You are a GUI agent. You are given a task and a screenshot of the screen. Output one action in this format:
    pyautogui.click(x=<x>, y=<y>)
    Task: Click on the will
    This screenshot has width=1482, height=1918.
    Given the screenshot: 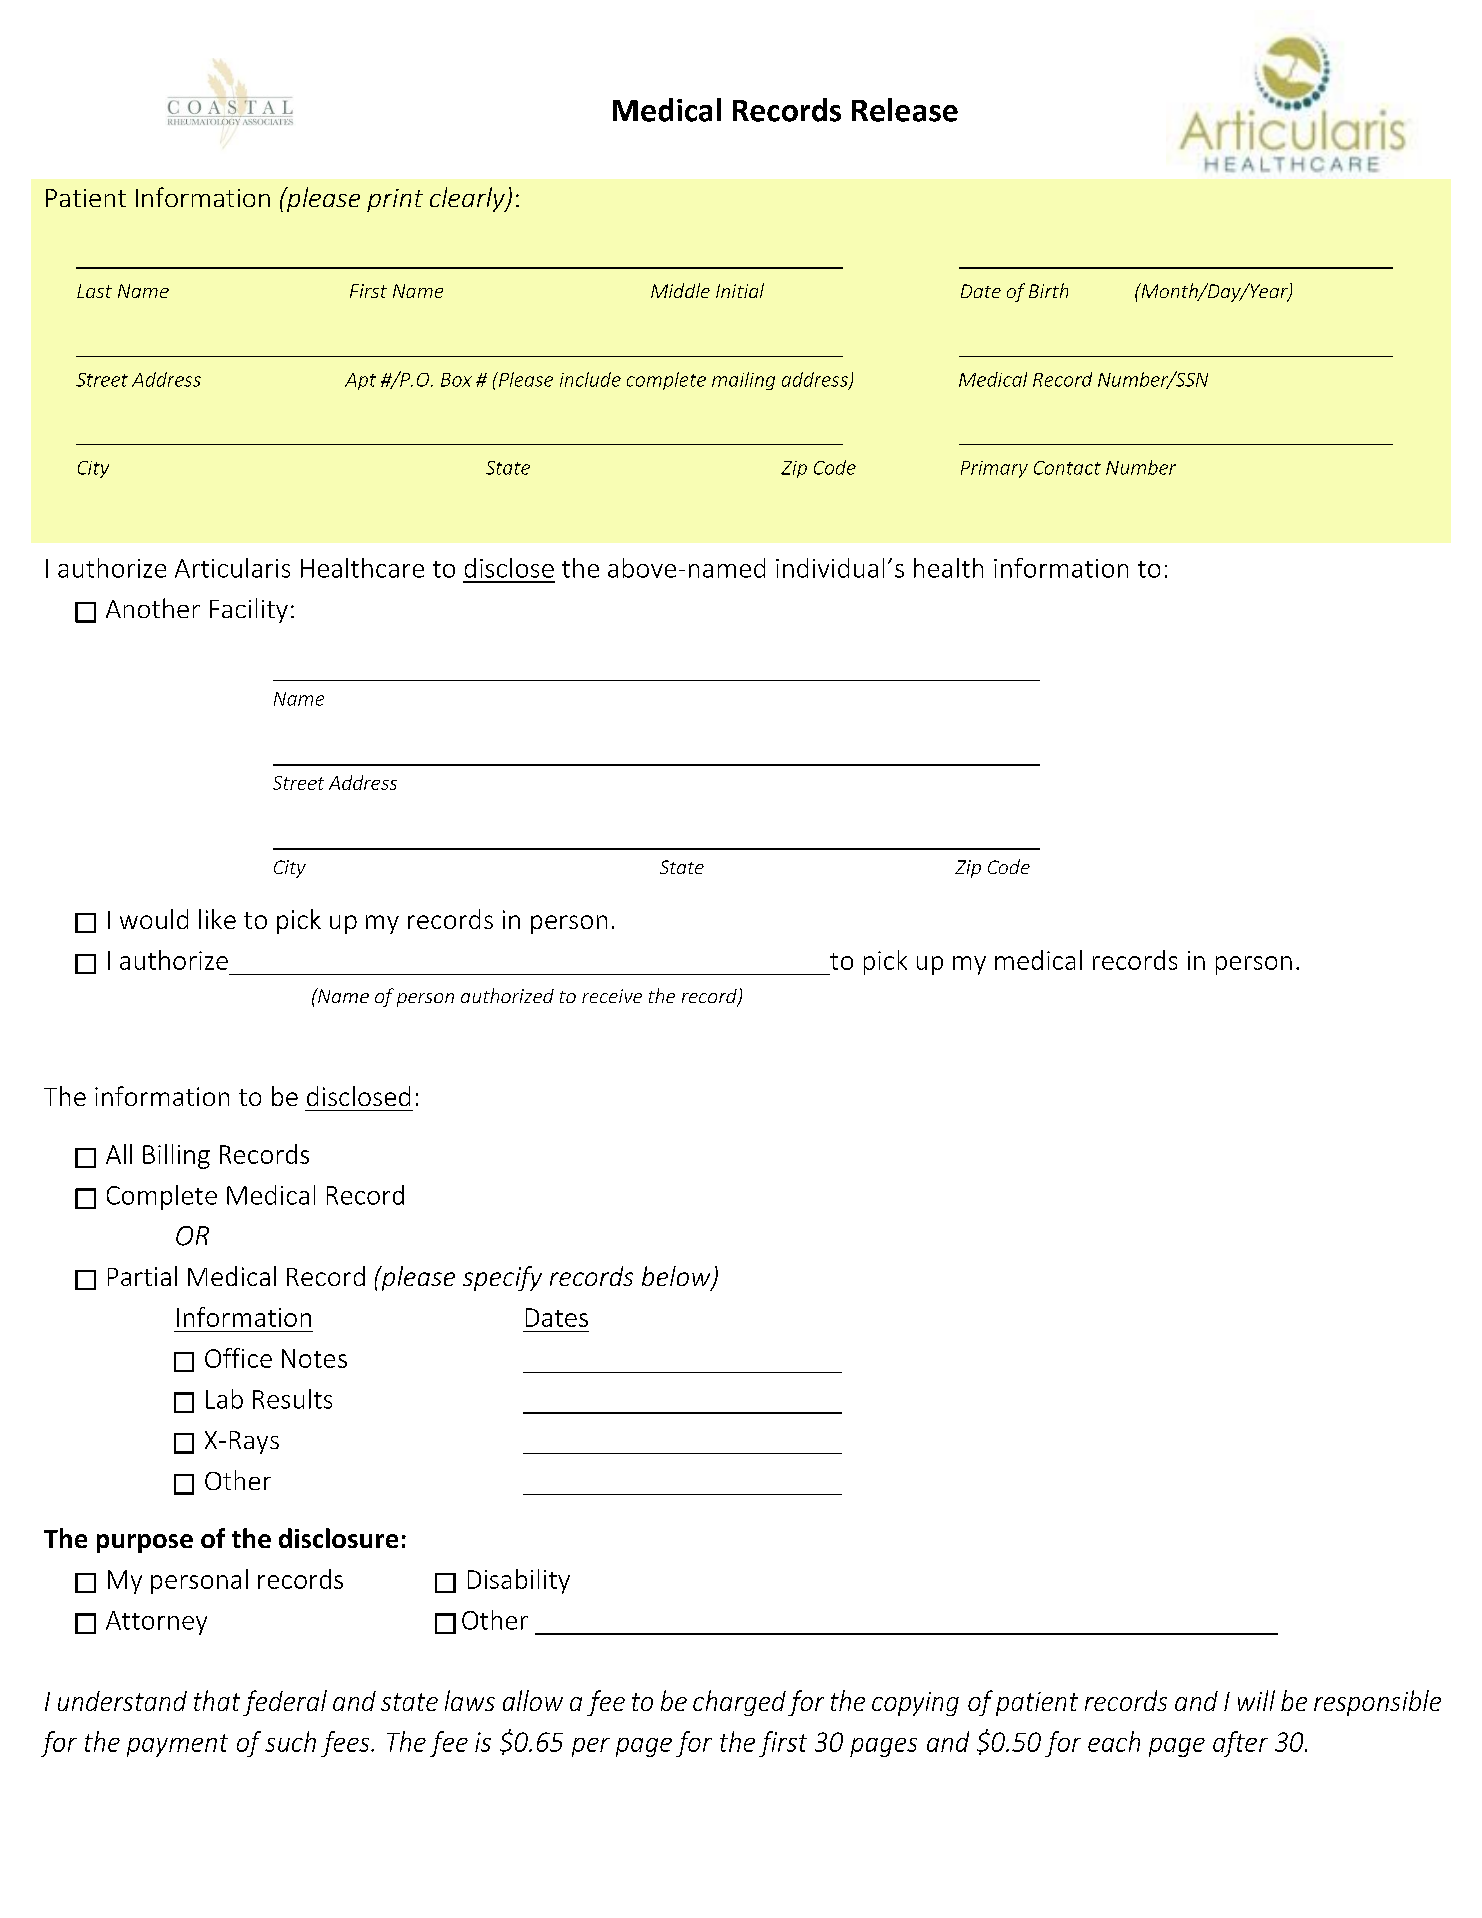 What is the action you would take?
    pyautogui.click(x=1256, y=1700)
